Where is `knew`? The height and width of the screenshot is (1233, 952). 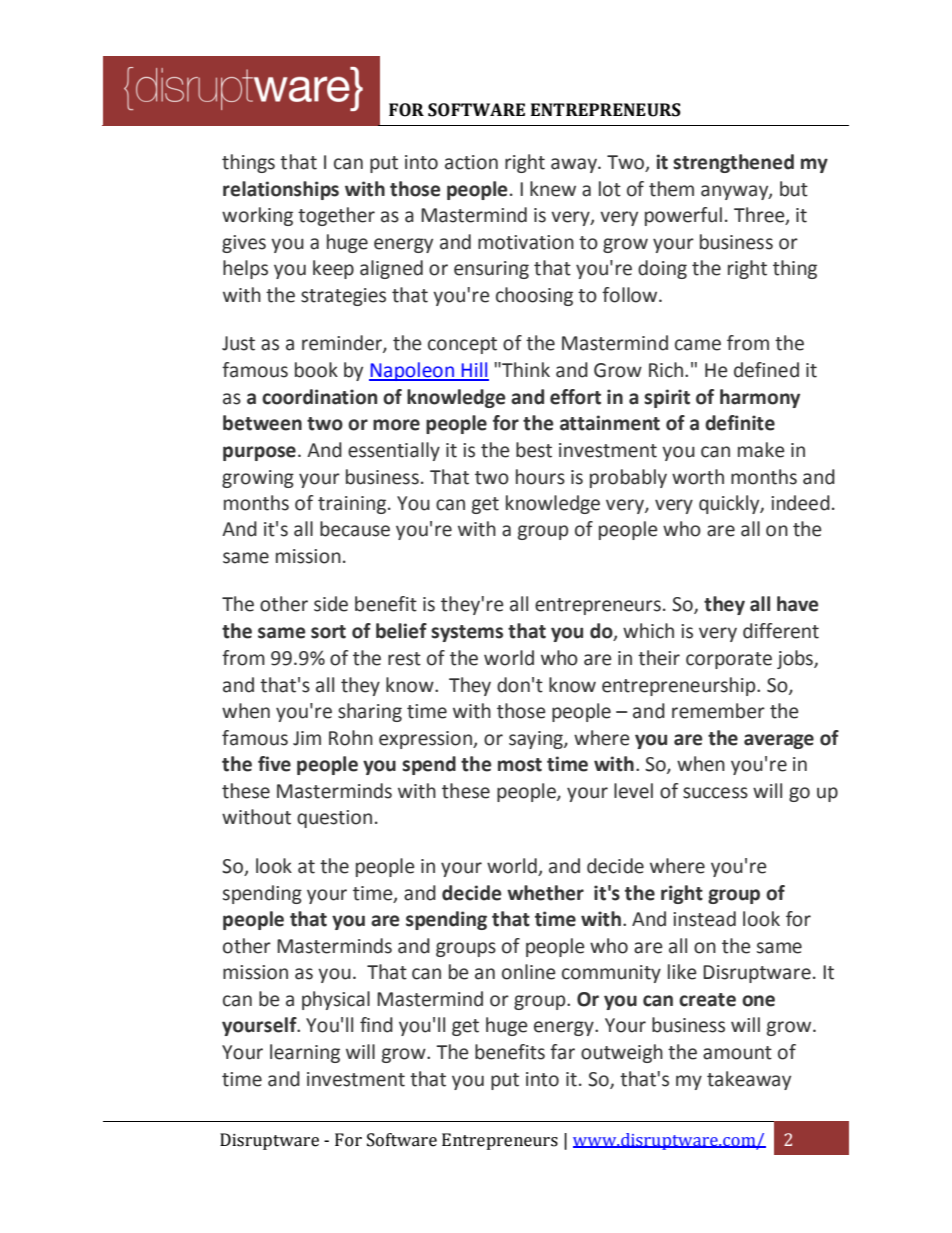
knew is located at coordinates (553, 189).
